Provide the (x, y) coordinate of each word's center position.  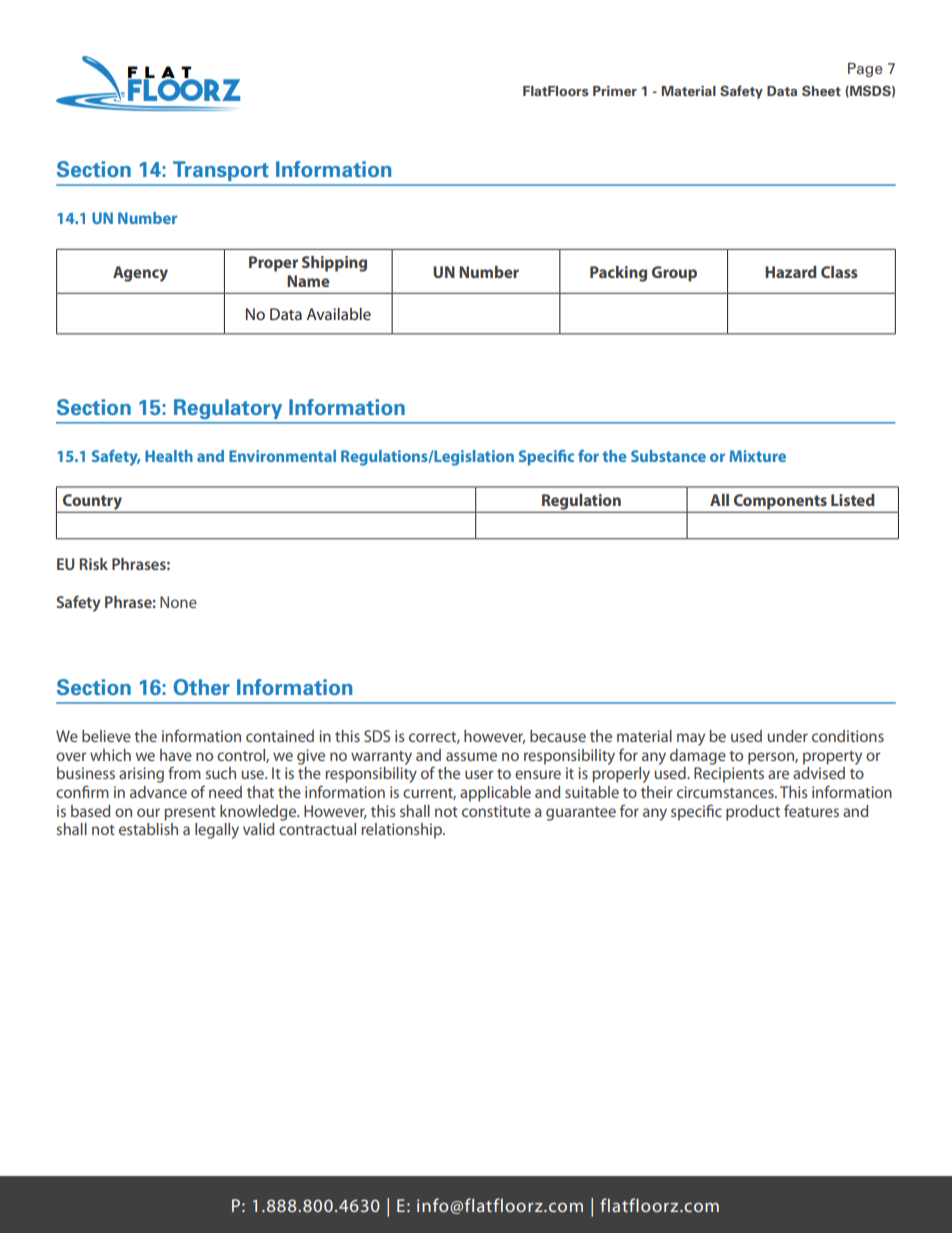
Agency (140, 274)
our (148, 812)
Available (339, 314)
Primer (615, 91)
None (178, 602)
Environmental (282, 456)
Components (780, 503)
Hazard (791, 272)
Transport (220, 171)
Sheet (821, 90)
